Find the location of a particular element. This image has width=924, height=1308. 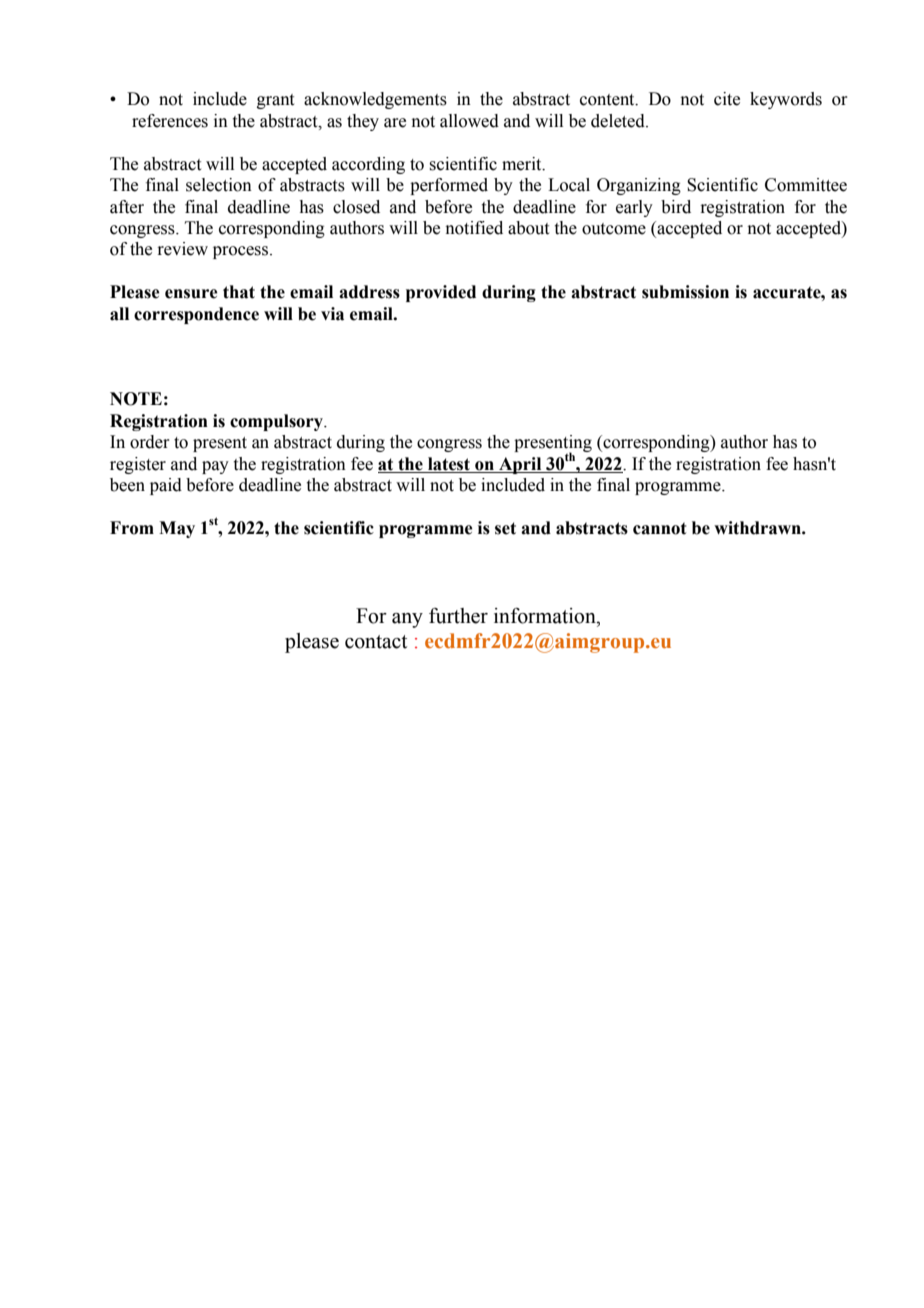

ensure is located at coordinates (191, 294).
